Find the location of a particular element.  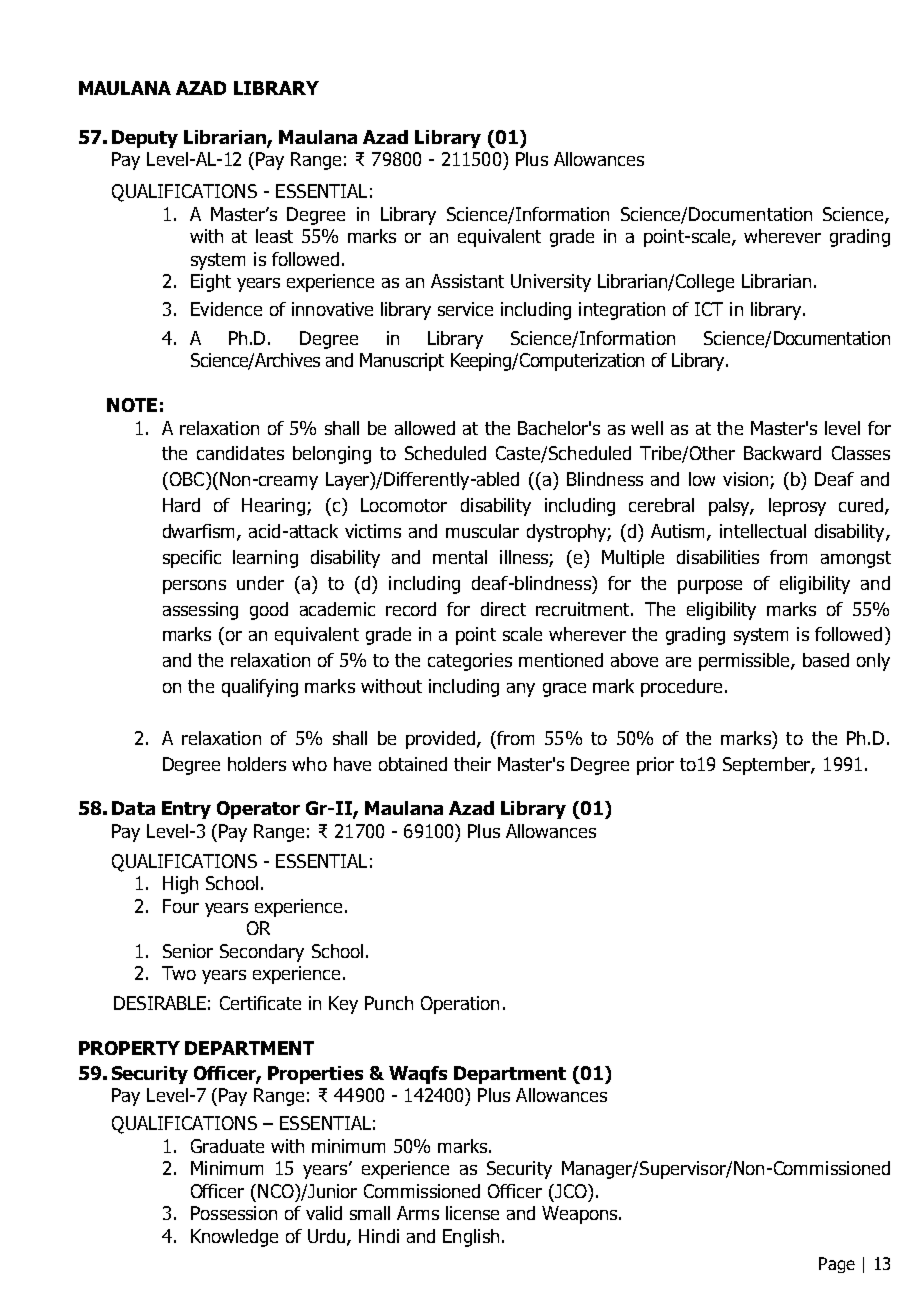

Knowledge is located at coordinates (234, 1238).
